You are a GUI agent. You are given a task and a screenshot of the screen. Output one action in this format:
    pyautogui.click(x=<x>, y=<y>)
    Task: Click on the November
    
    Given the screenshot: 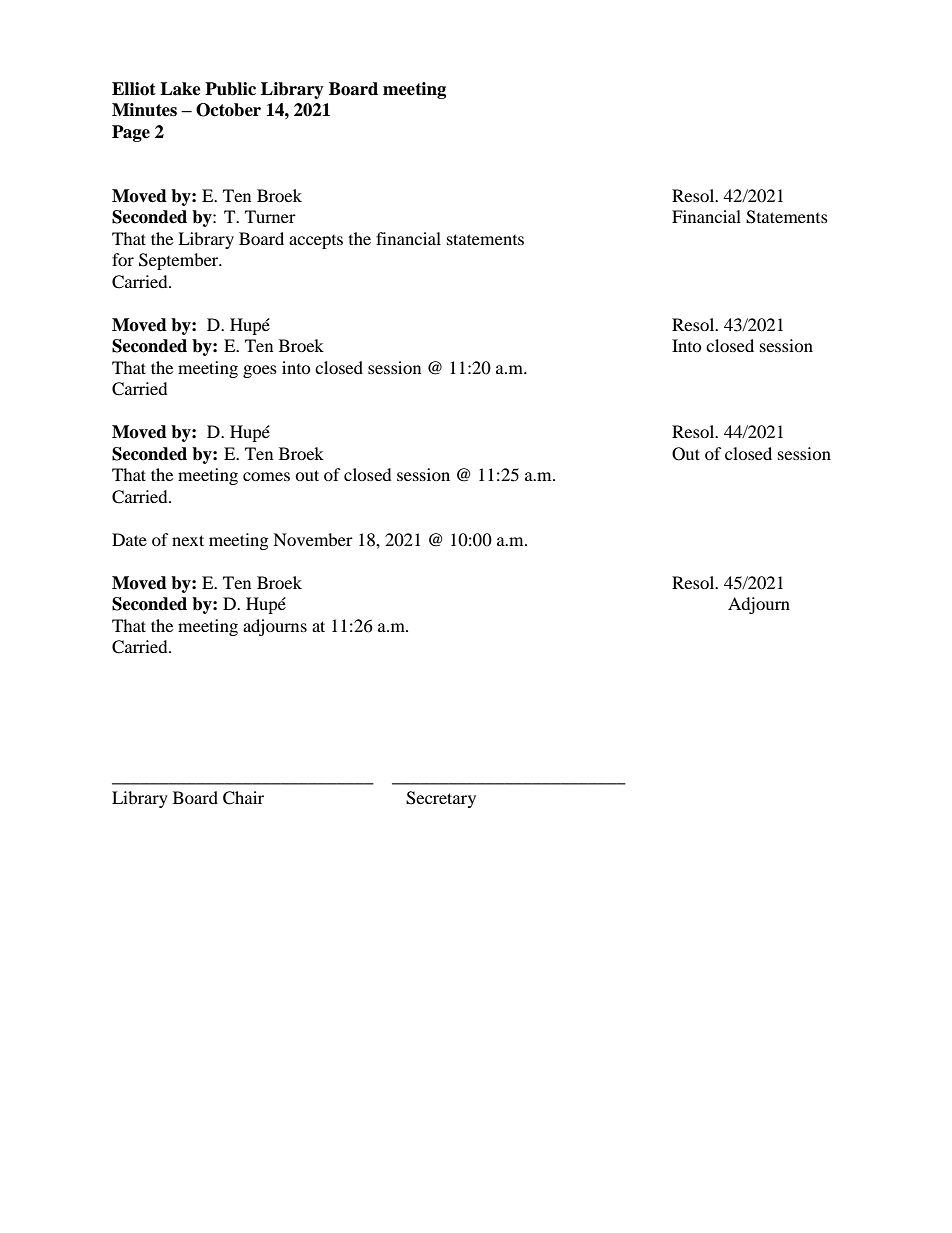 What is the action you would take?
    pyautogui.click(x=313, y=539)
